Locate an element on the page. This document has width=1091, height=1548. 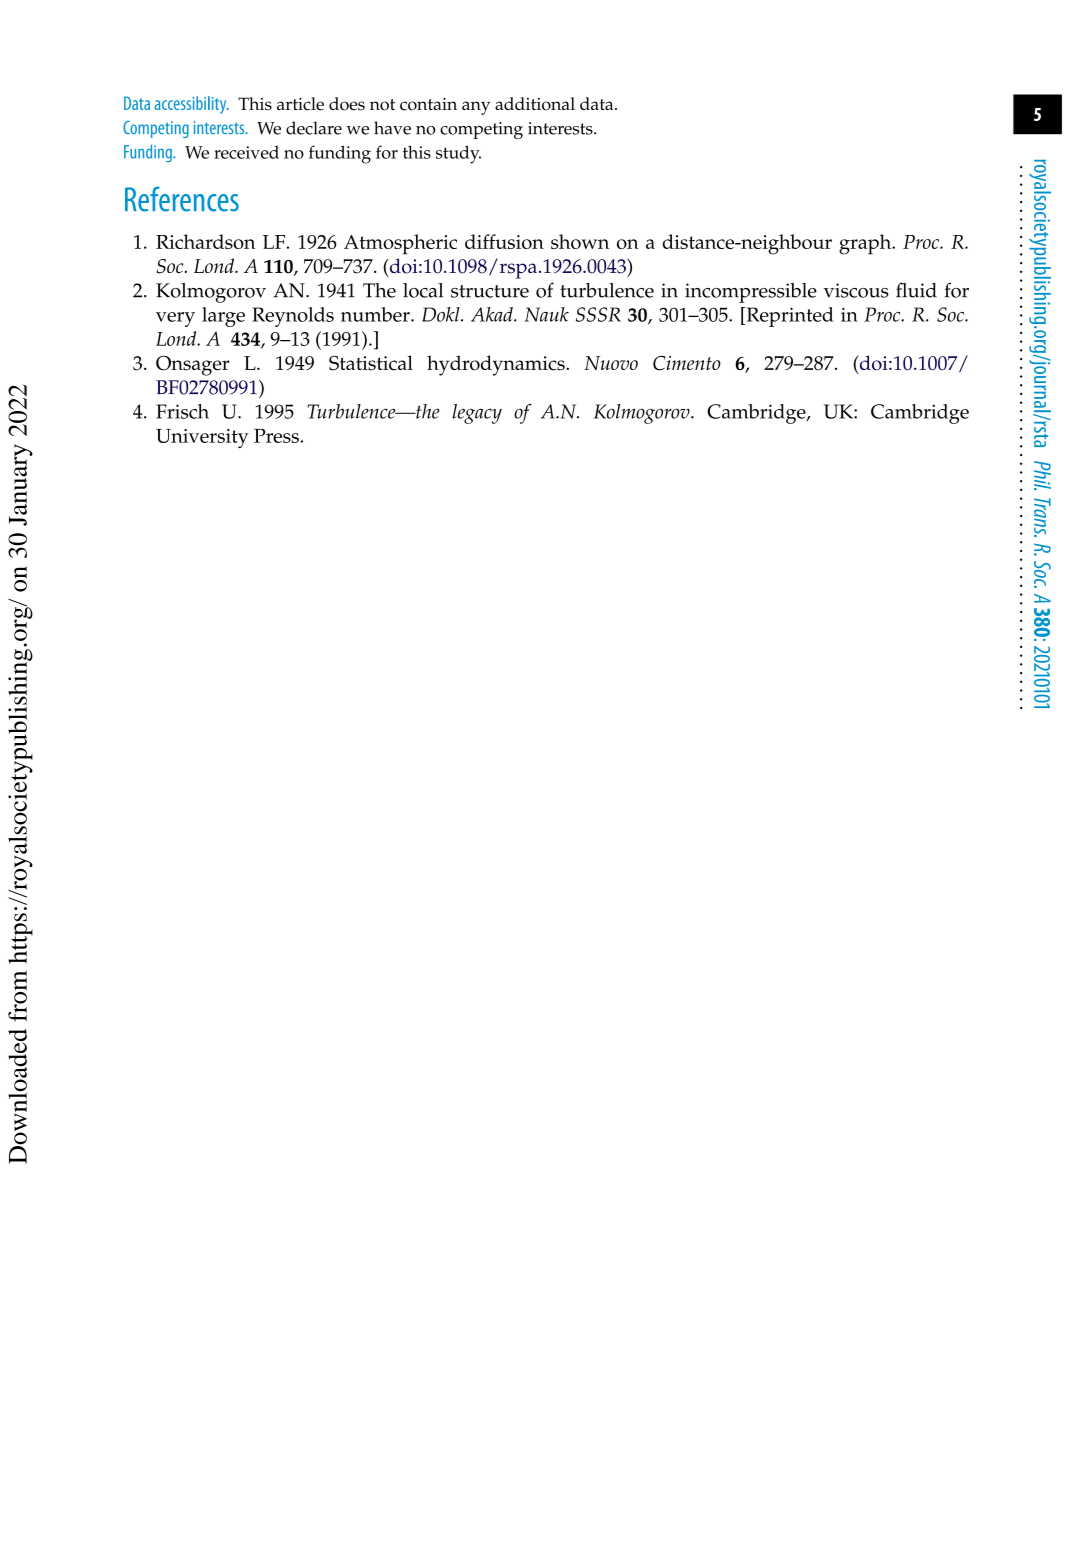
legacy is located at coordinates (477, 414).
